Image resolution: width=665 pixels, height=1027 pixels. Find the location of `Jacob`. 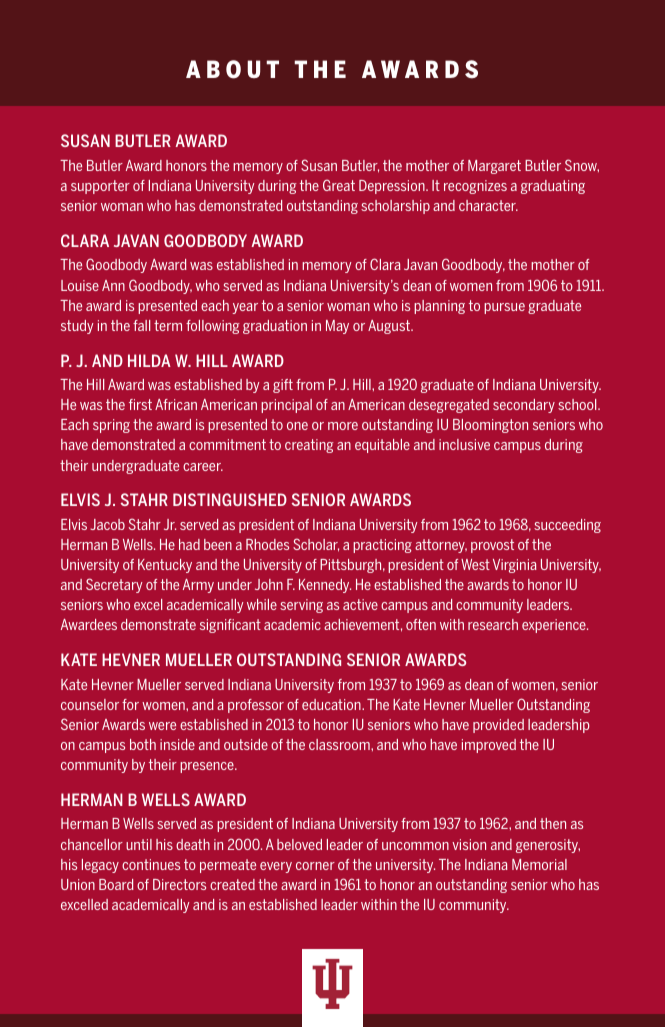

Jacob is located at coordinates (107, 524).
